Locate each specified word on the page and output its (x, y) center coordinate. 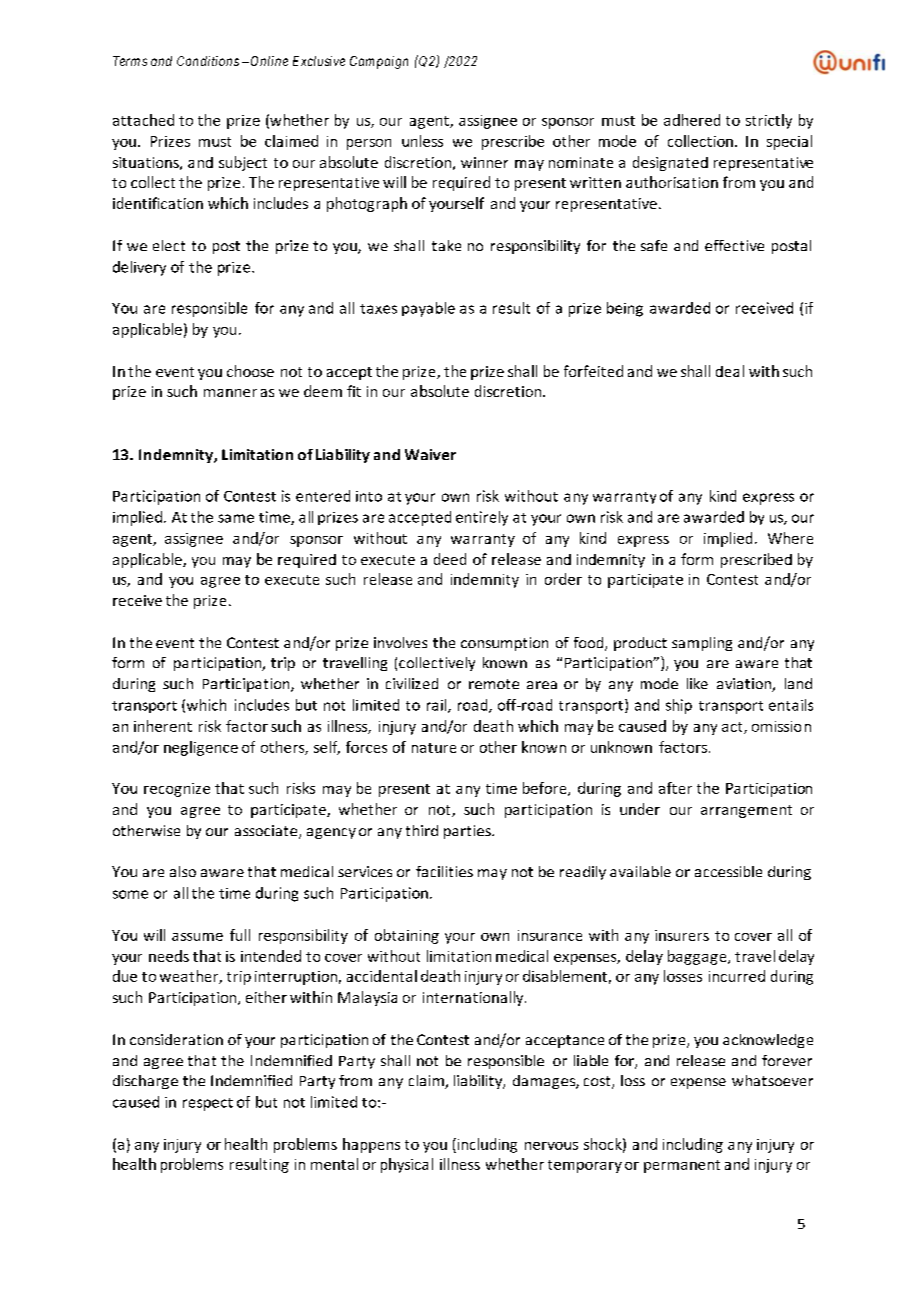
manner (230, 393)
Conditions (208, 61)
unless (422, 141)
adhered (692, 120)
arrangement (746, 811)
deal (730, 371)
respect (208, 1104)
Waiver (430, 454)
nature (434, 748)
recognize (177, 790)
